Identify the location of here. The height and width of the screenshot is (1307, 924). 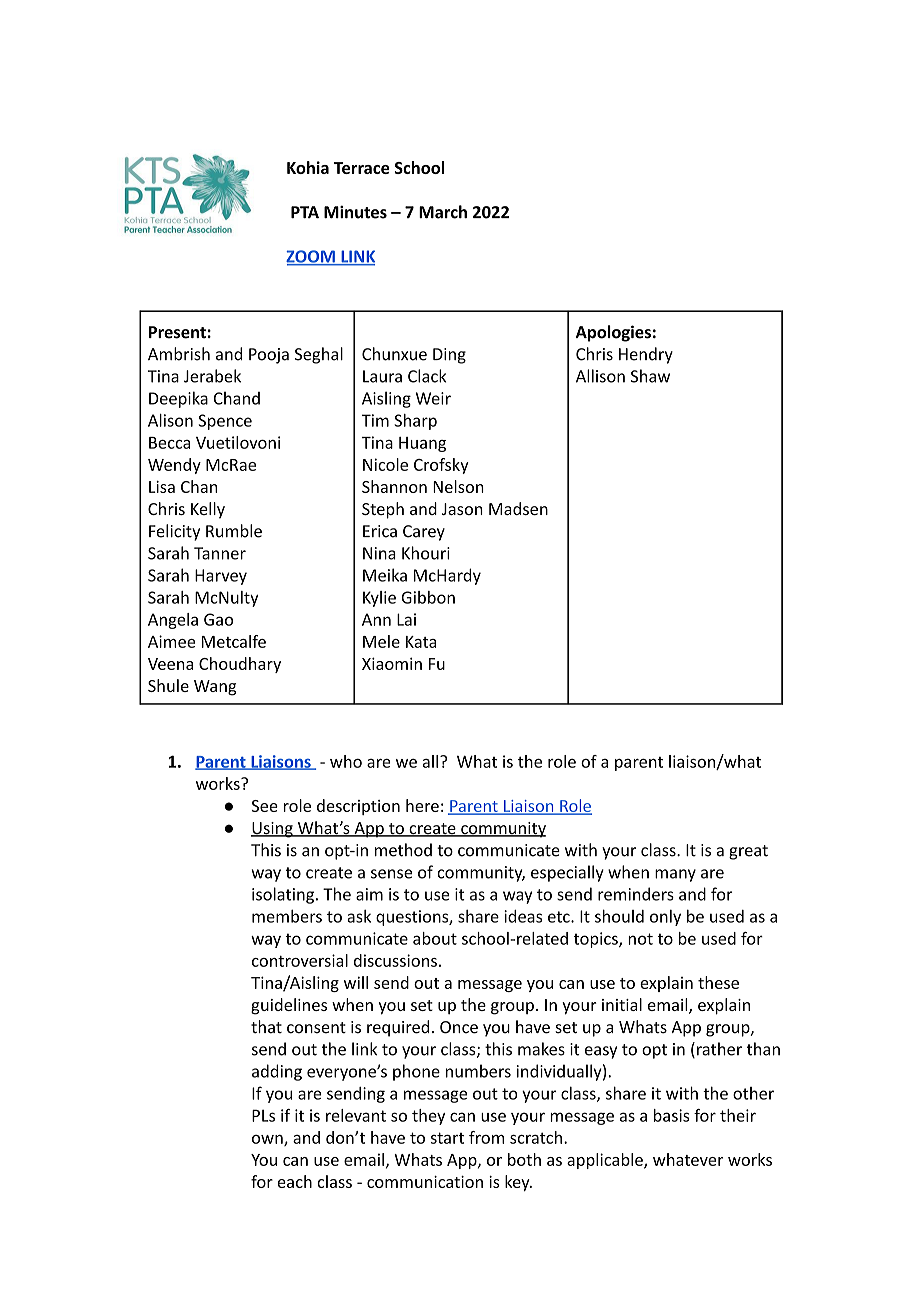
(422, 805).
